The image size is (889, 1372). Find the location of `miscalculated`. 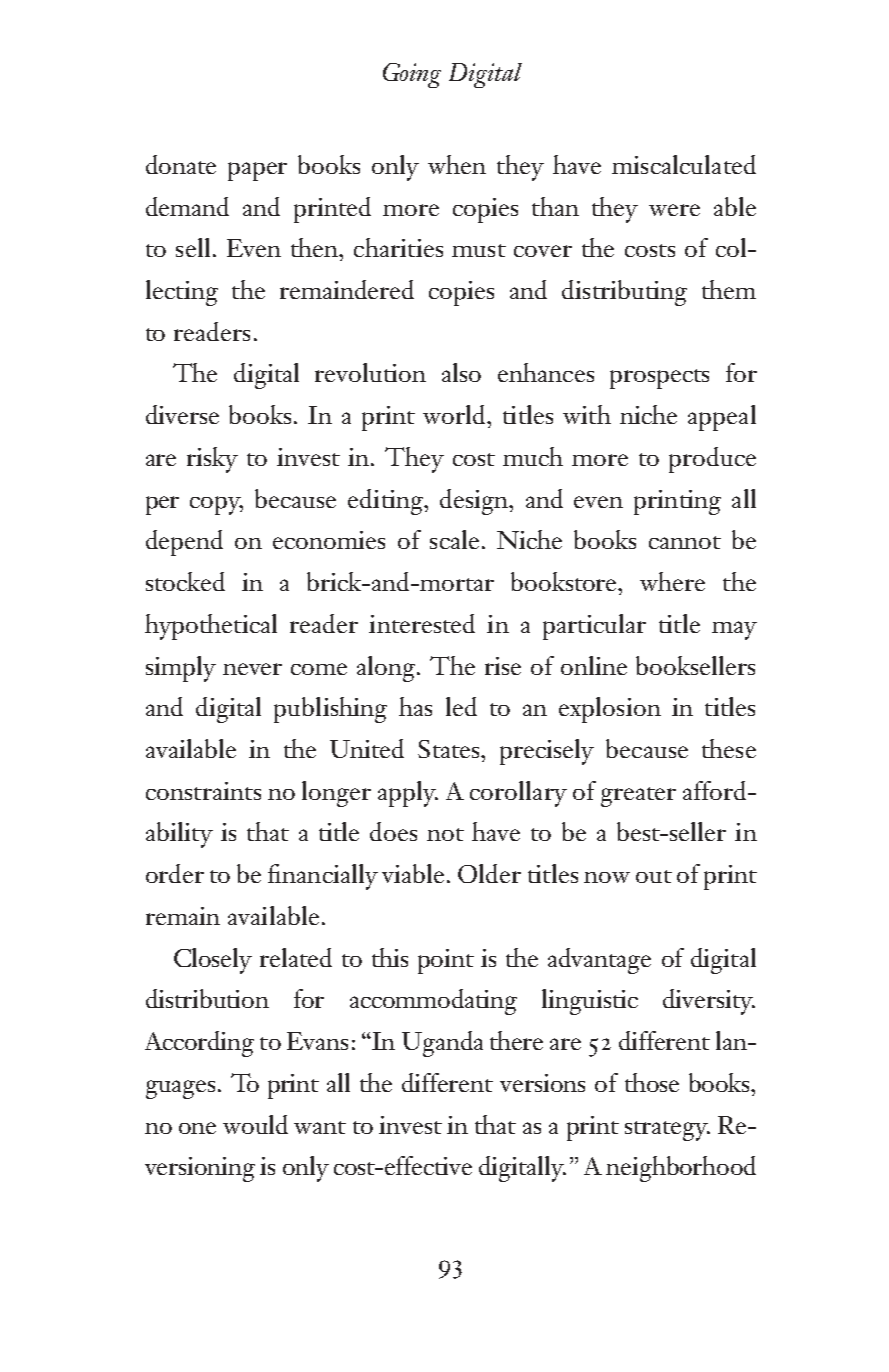

miscalculated is located at coordinates (684, 164).
